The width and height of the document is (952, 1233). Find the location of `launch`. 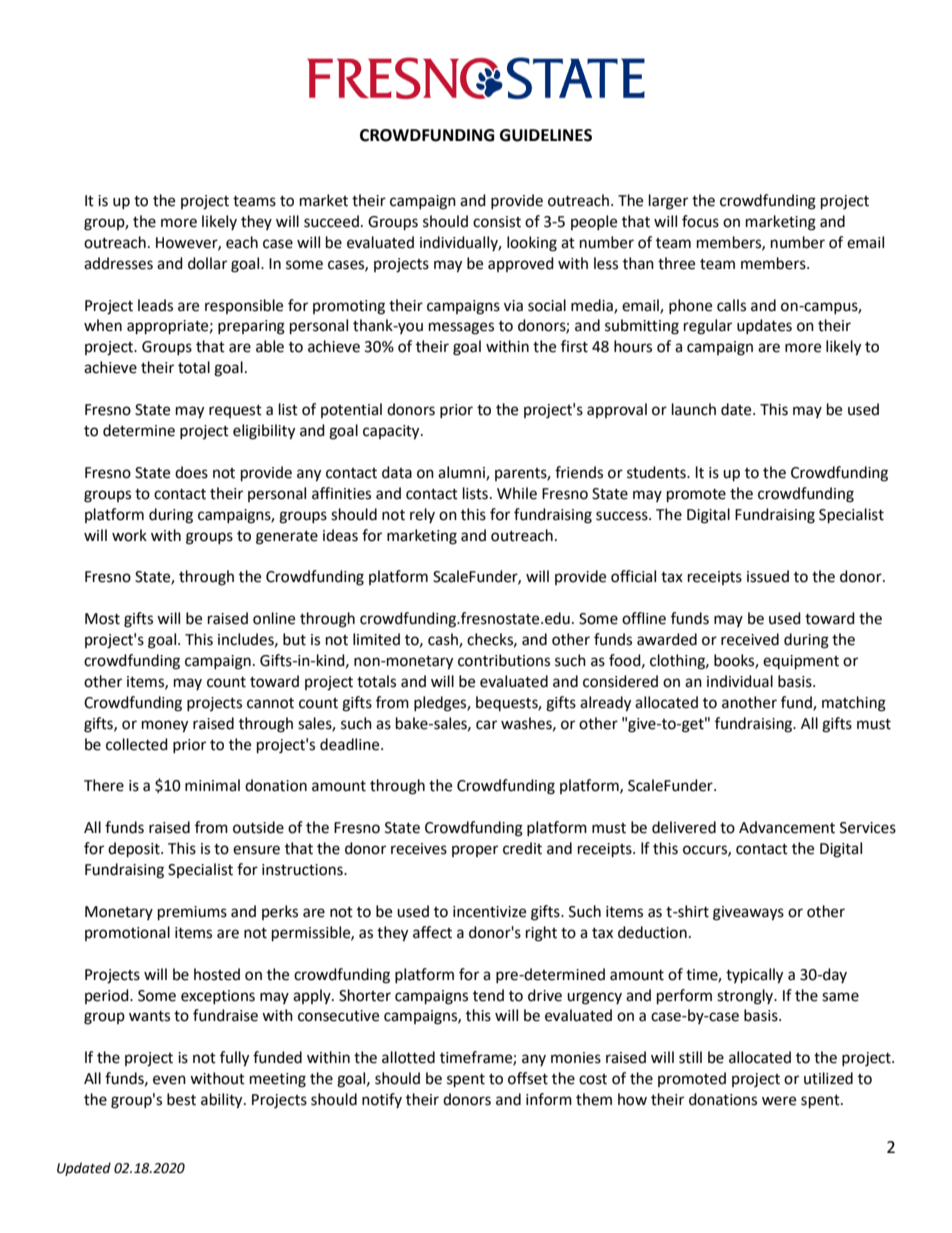

launch is located at coordinates (694, 409).
